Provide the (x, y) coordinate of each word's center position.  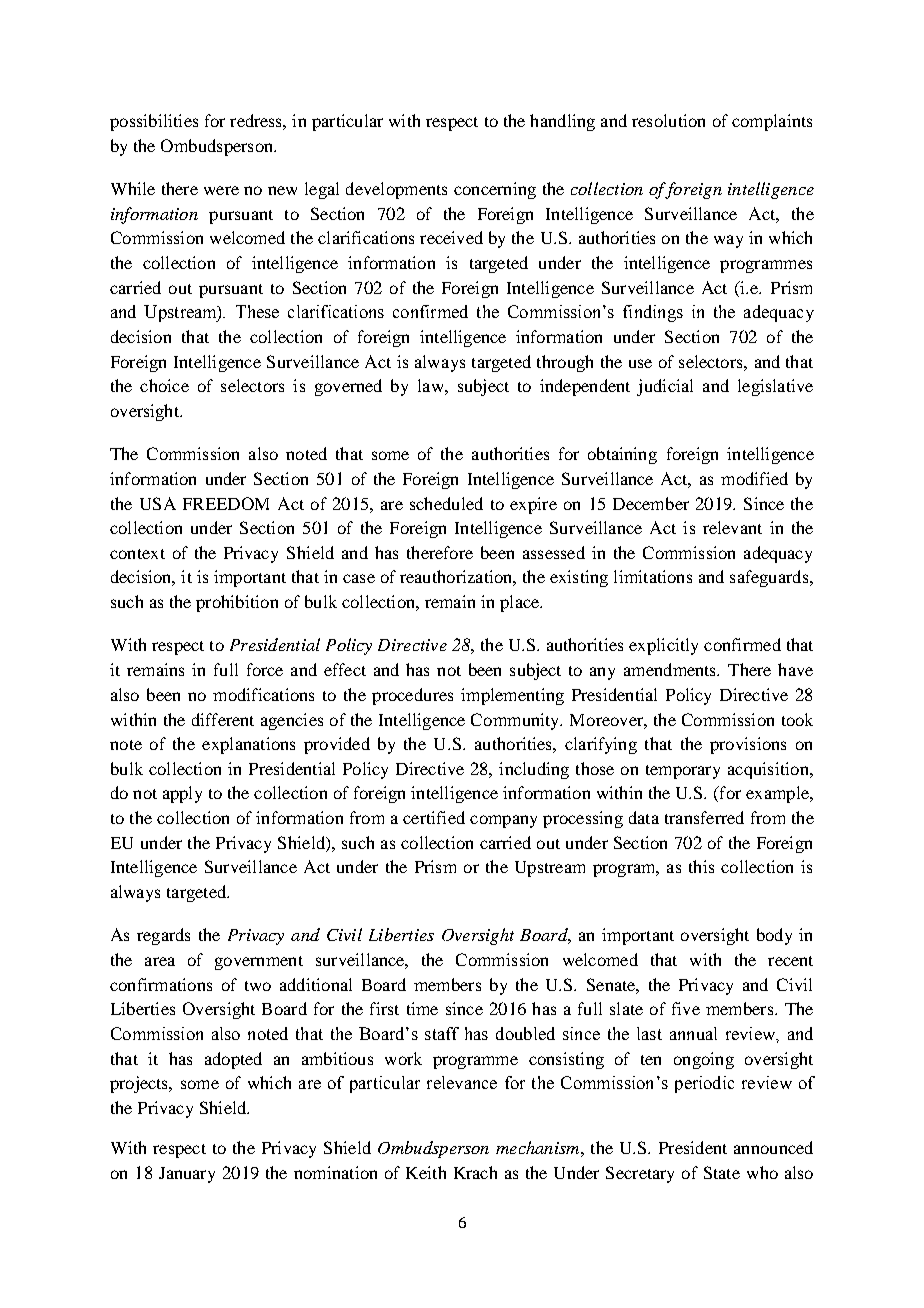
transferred (704, 817)
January (187, 1175)
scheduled (446, 503)
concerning (495, 190)
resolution (668, 120)
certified (434, 817)
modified (754, 478)
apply (182, 794)
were (221, 190)
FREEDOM (226, 503)
